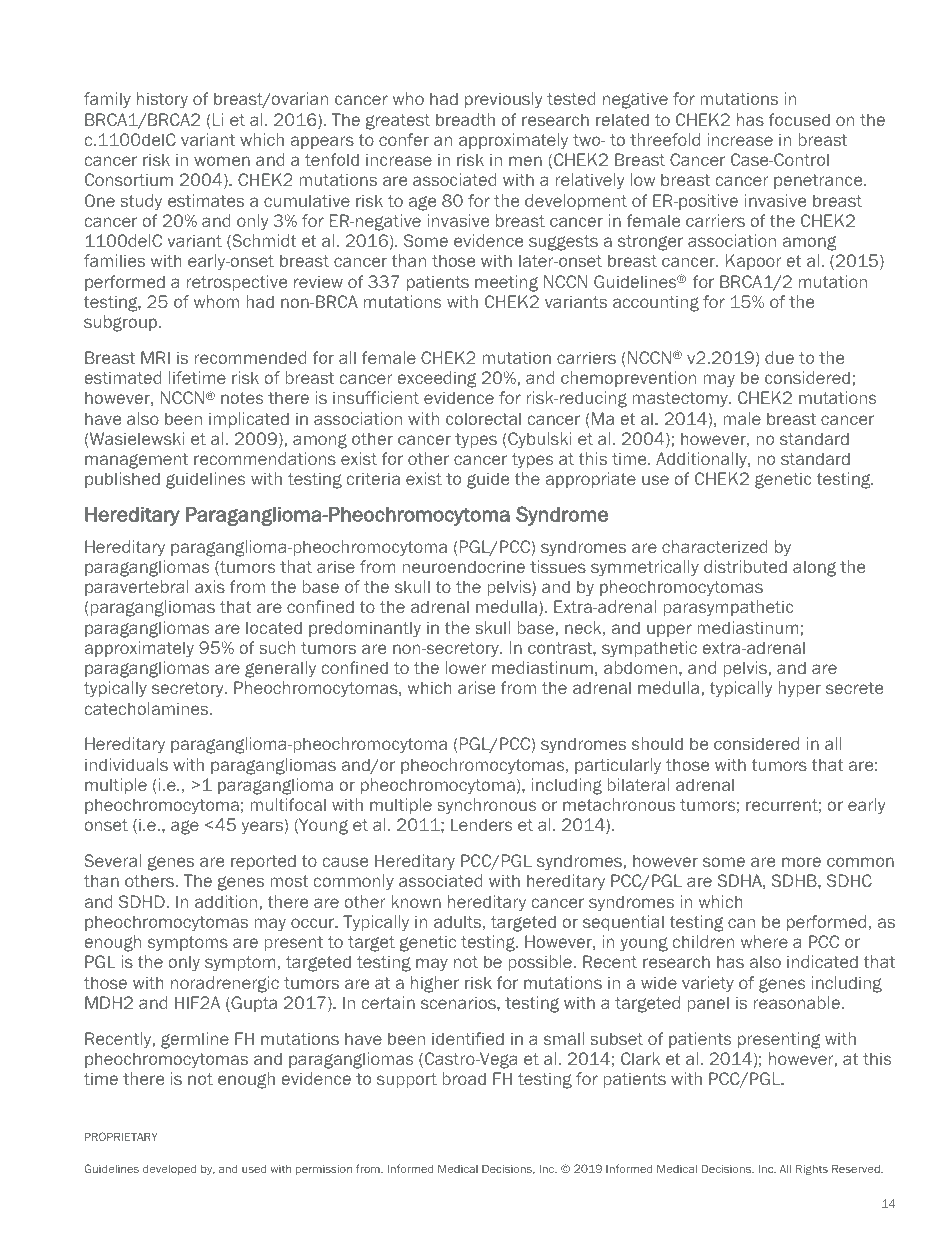 This screenshot has height=1233, width=952. What do you see at coordinates (819, 181) in the screenshot?
I see `penetrance` at bounding box center [819, 181].
